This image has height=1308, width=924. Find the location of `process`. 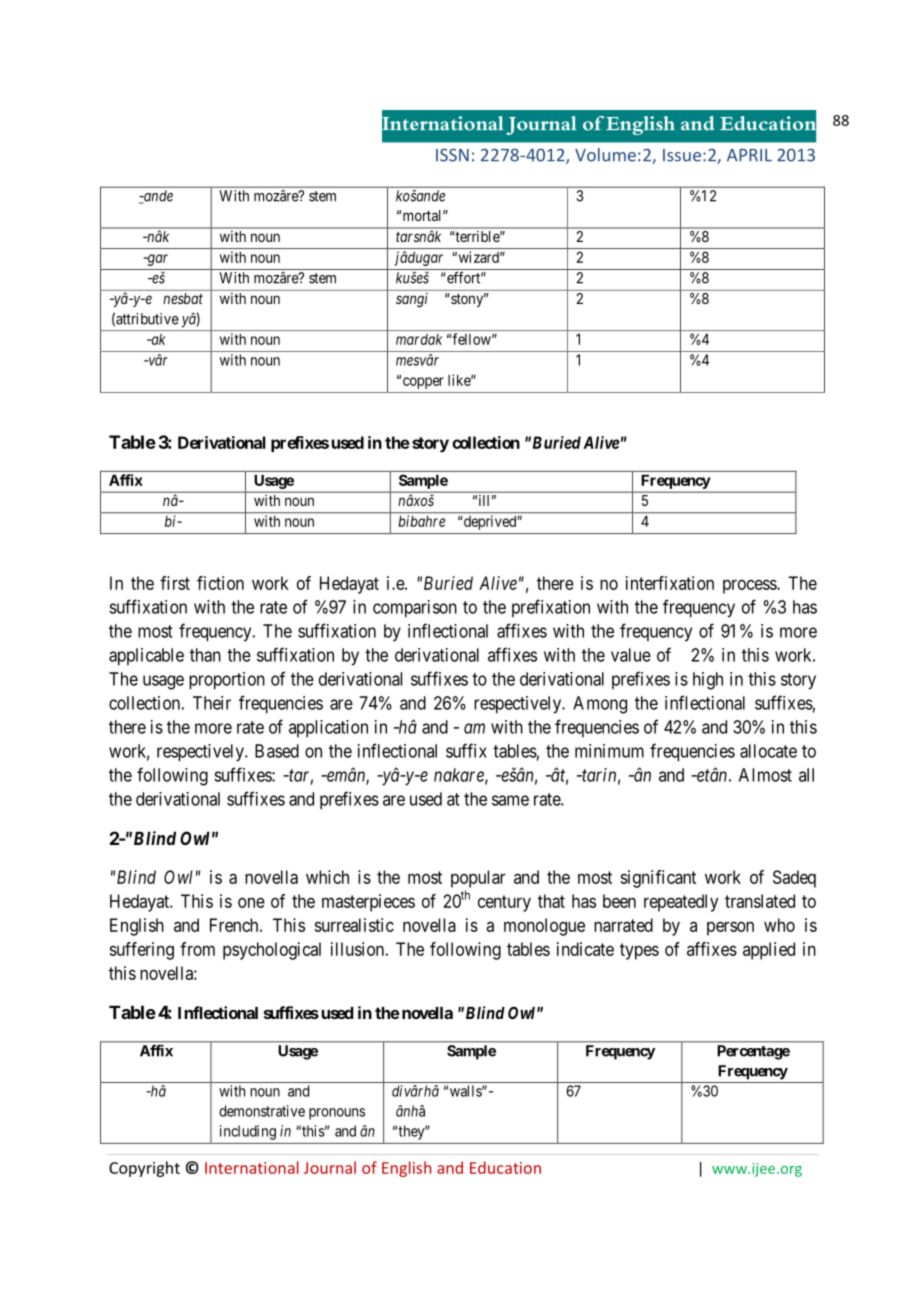

process is located at coordinates (750, 586).
